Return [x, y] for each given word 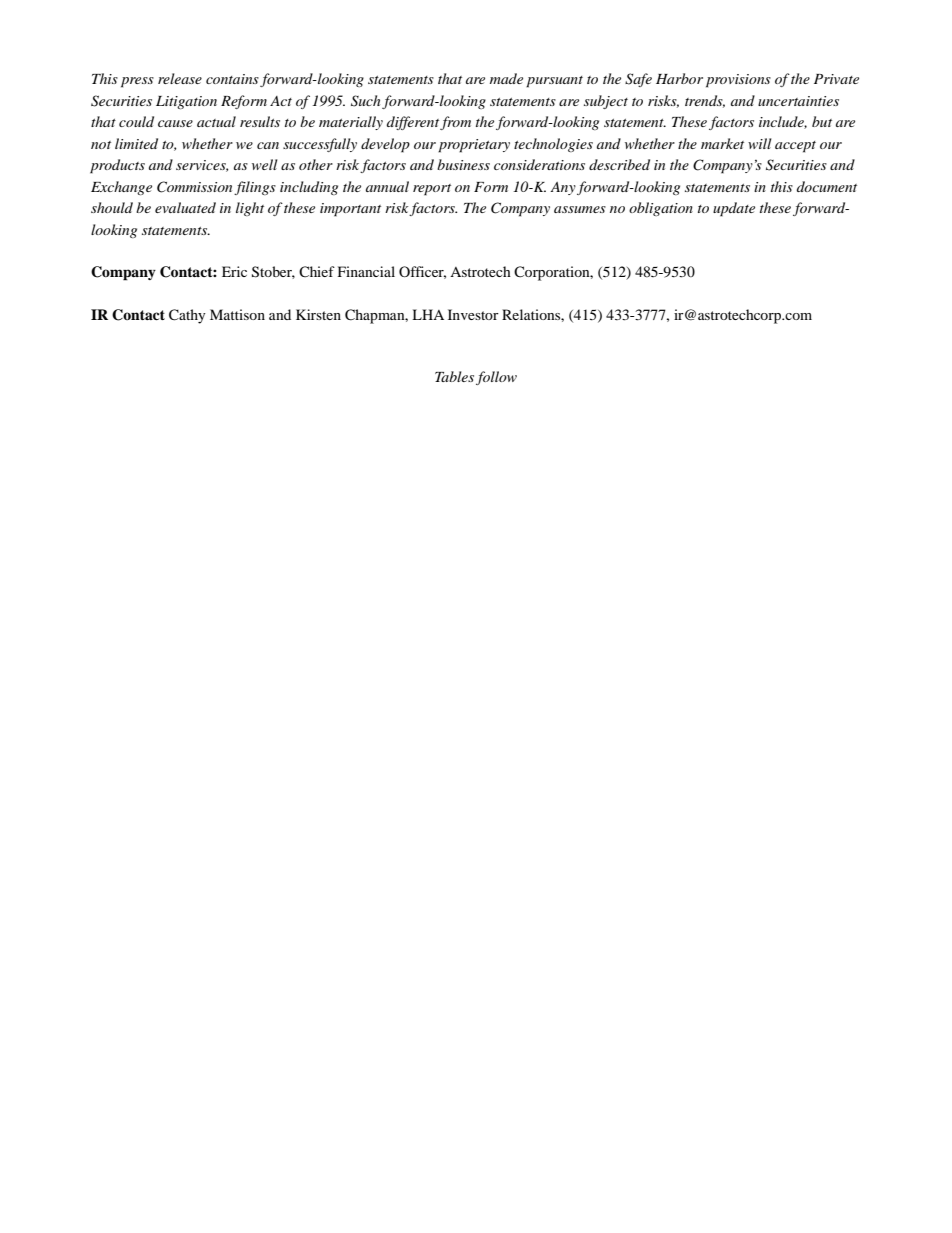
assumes [580, 209]
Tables [454, 376]
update [734, 209]
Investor [473, 314]
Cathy [187, 316]
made [506, 78]
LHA [428, 314]
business [463, 164]
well [265, 164]
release [180, 78]
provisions [738, 81]
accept [795, 147]
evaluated [185, 207]
